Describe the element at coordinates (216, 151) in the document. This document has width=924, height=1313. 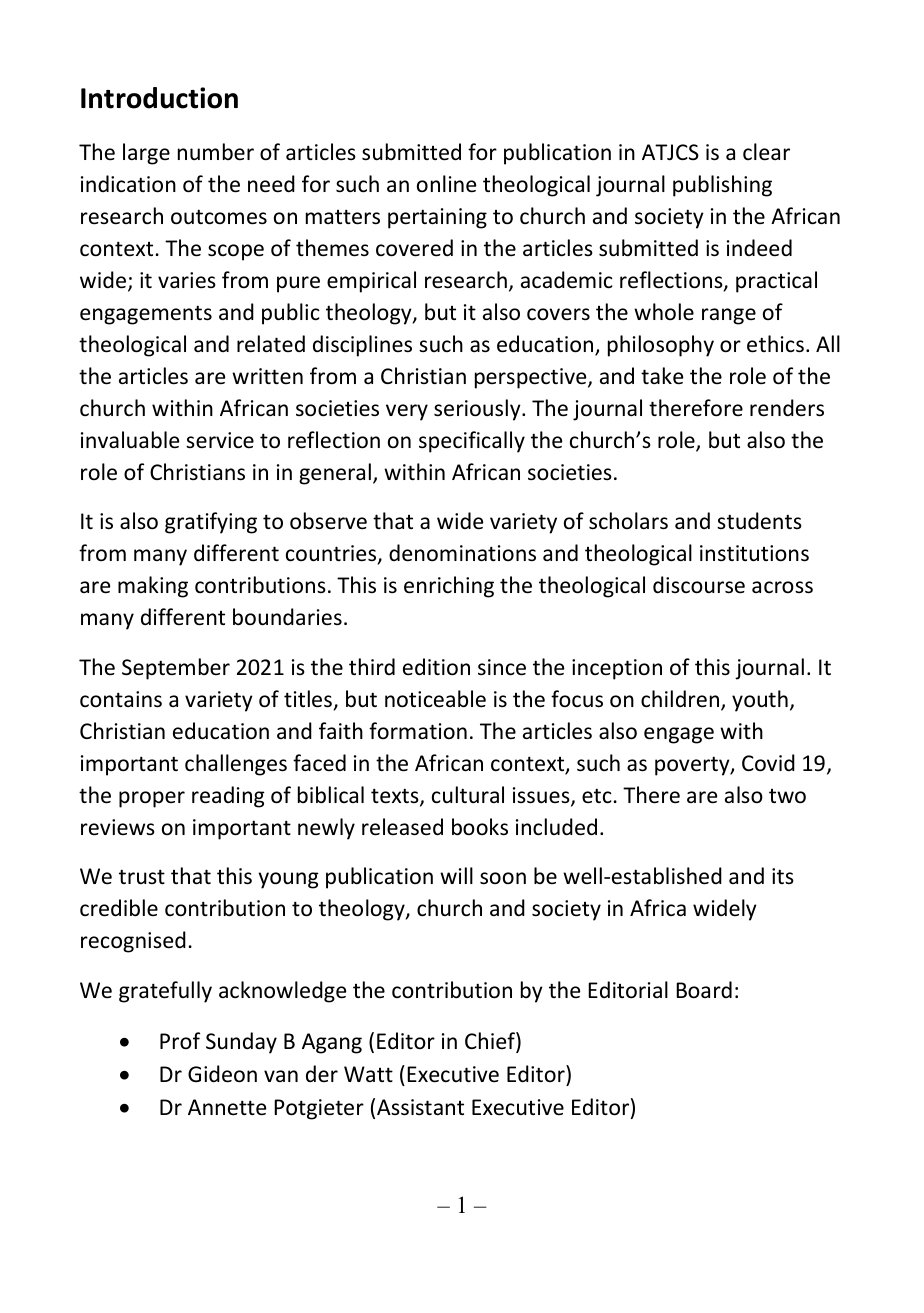
I see `number` at that location.
